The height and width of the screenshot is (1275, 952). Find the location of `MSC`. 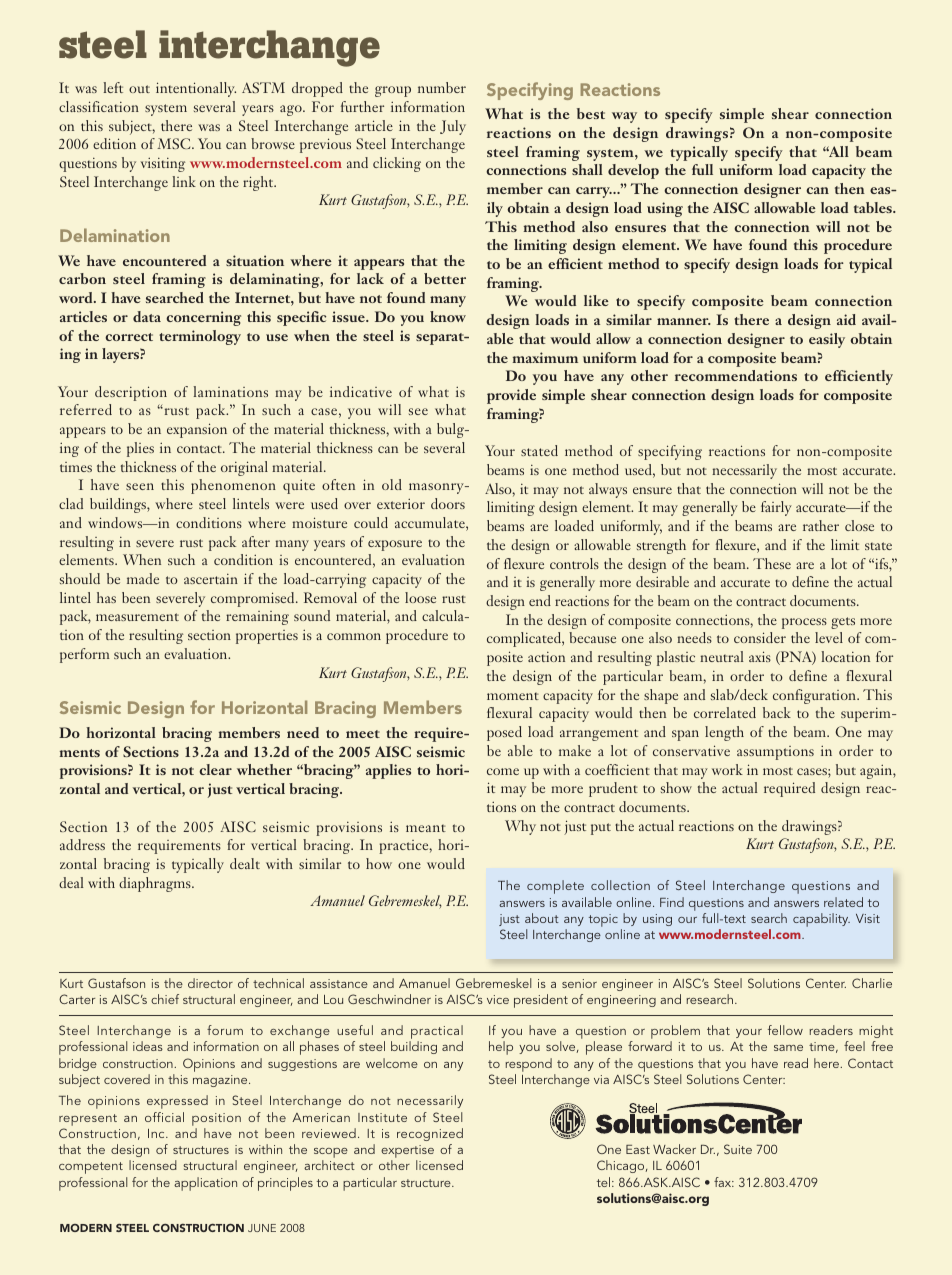

MSC is located at coordinates (175, 143).
